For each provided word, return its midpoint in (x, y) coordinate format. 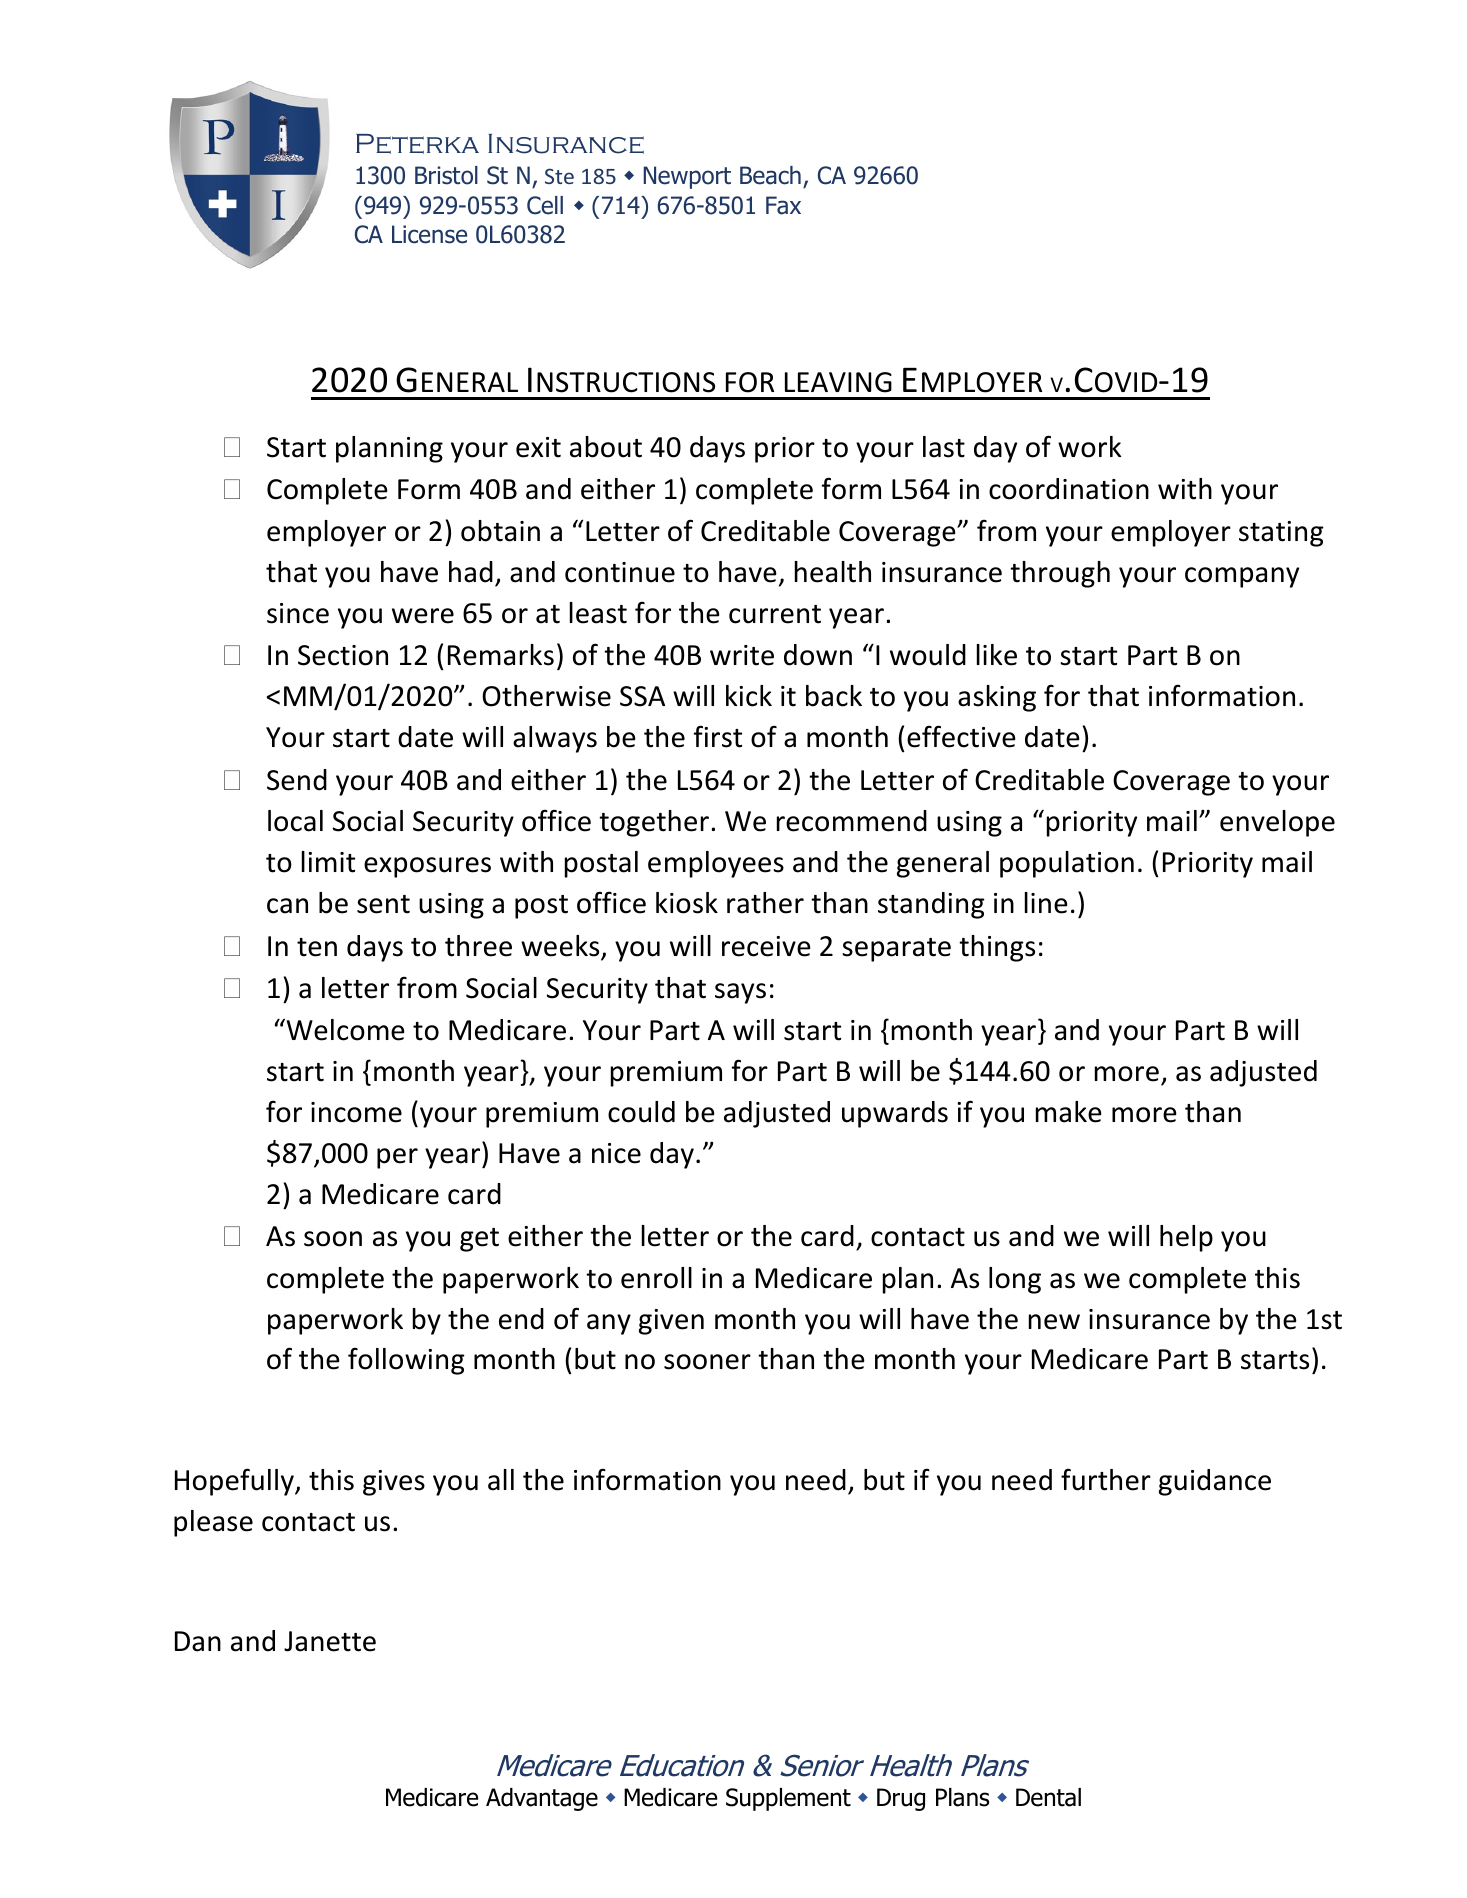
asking (997, 698)
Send (297, 780)
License (429, 234)
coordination (1069, 489)
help (1186, 1238)
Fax (783, 205)
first (718, 736)
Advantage (542, 1799)
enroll (656, 1278)
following (406, 1361)
